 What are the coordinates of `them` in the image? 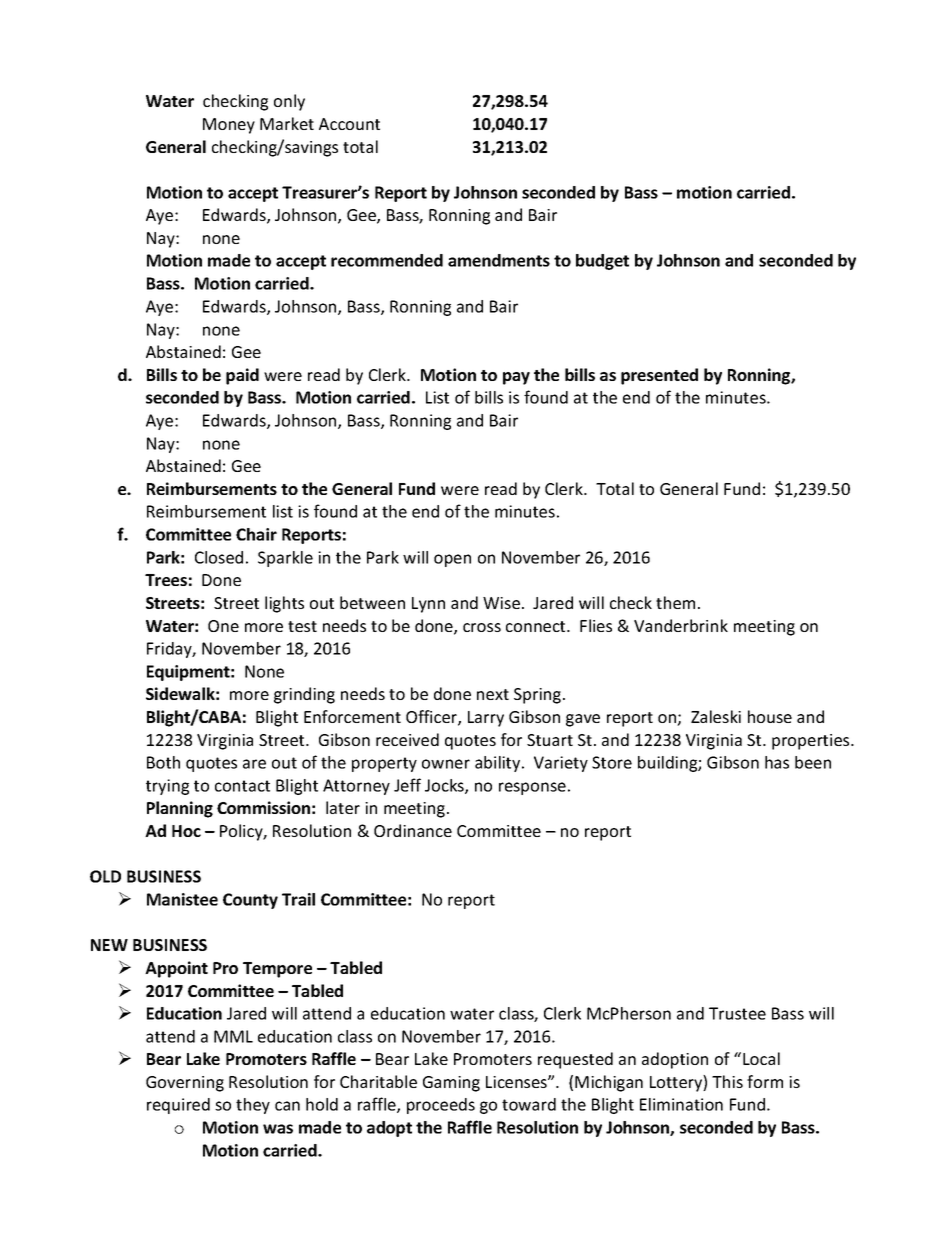 It's located at (675, 602).
